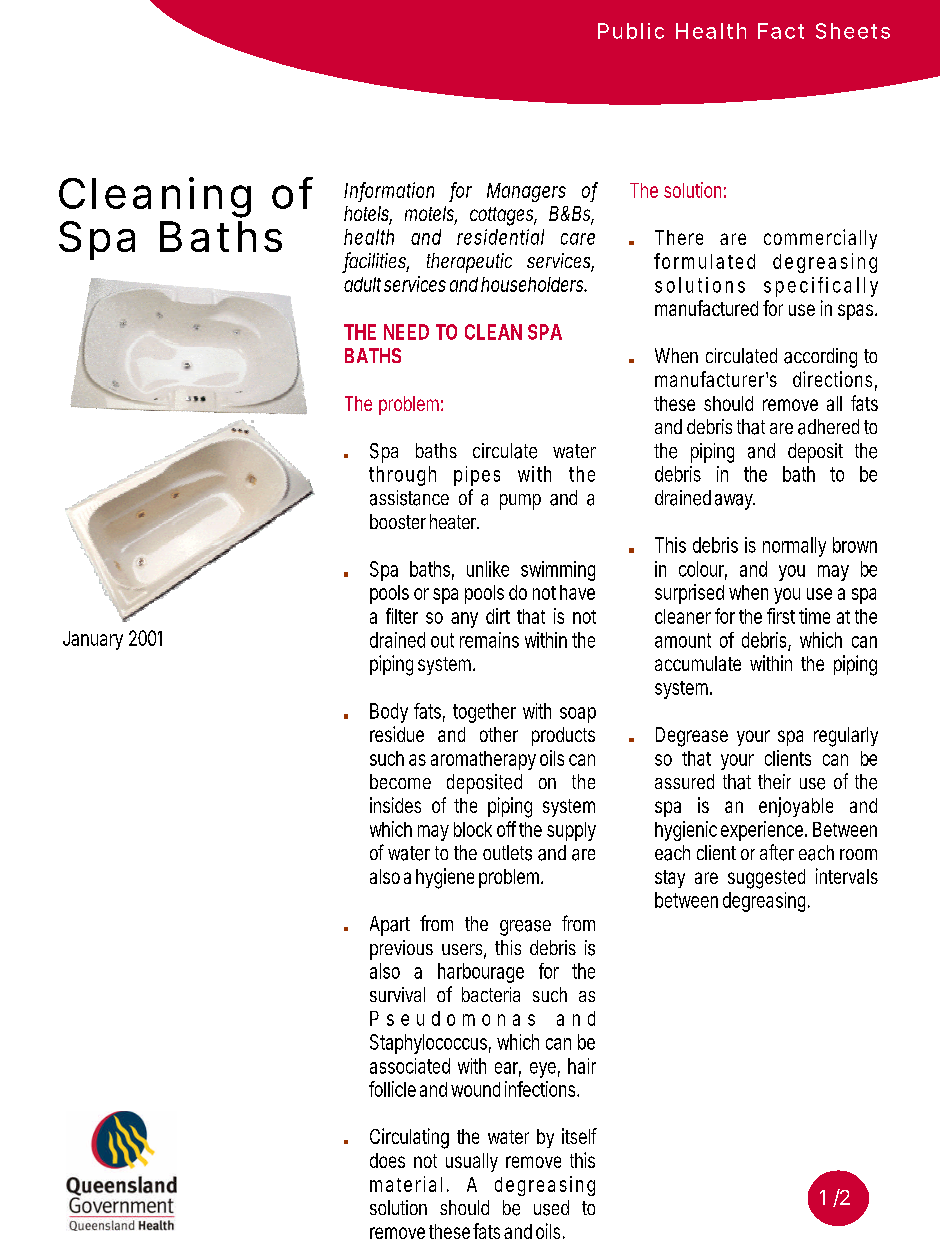  I want to click on January, so click(93, 640).
